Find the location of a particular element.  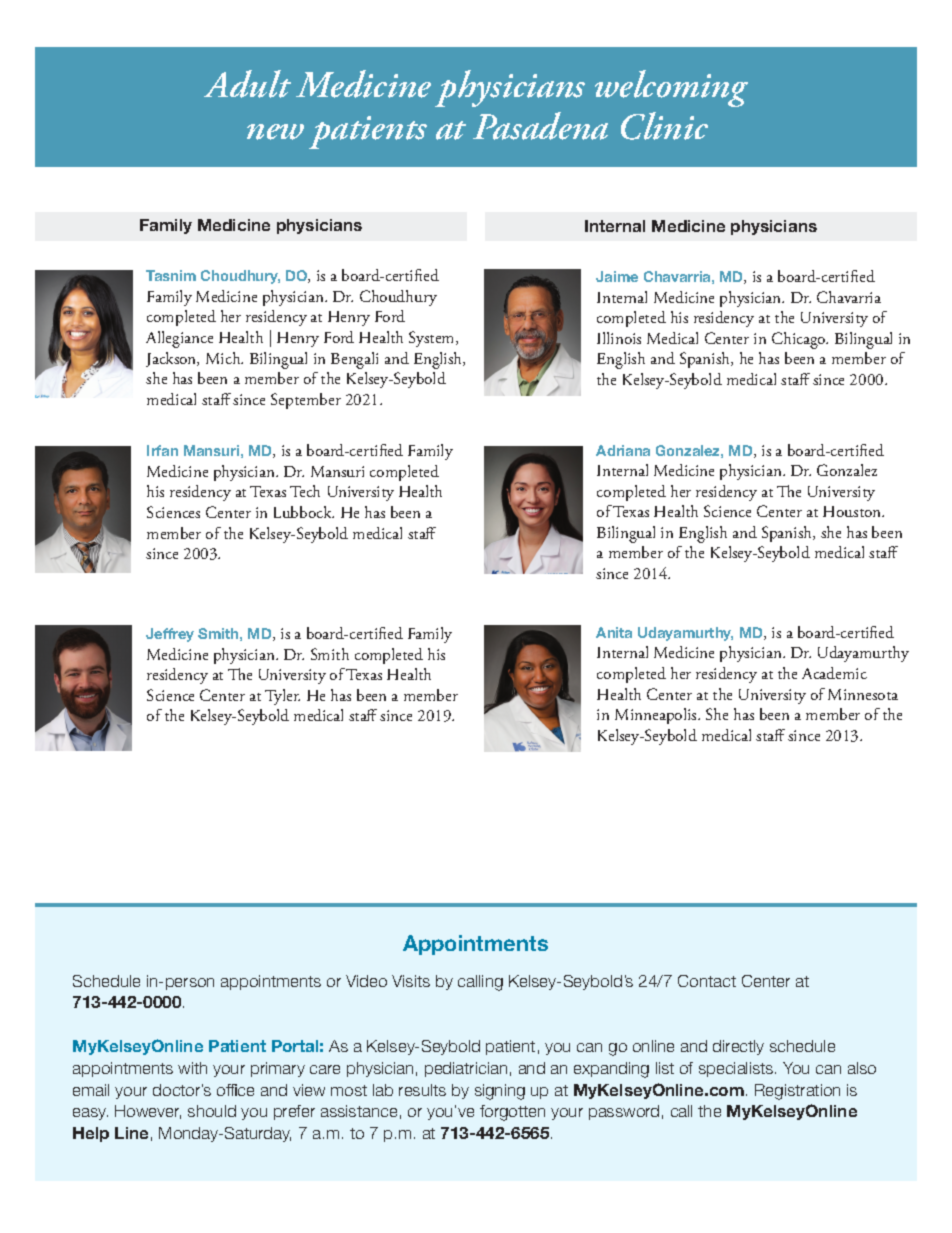

Pasadena is located at coordinates (540, 126).
